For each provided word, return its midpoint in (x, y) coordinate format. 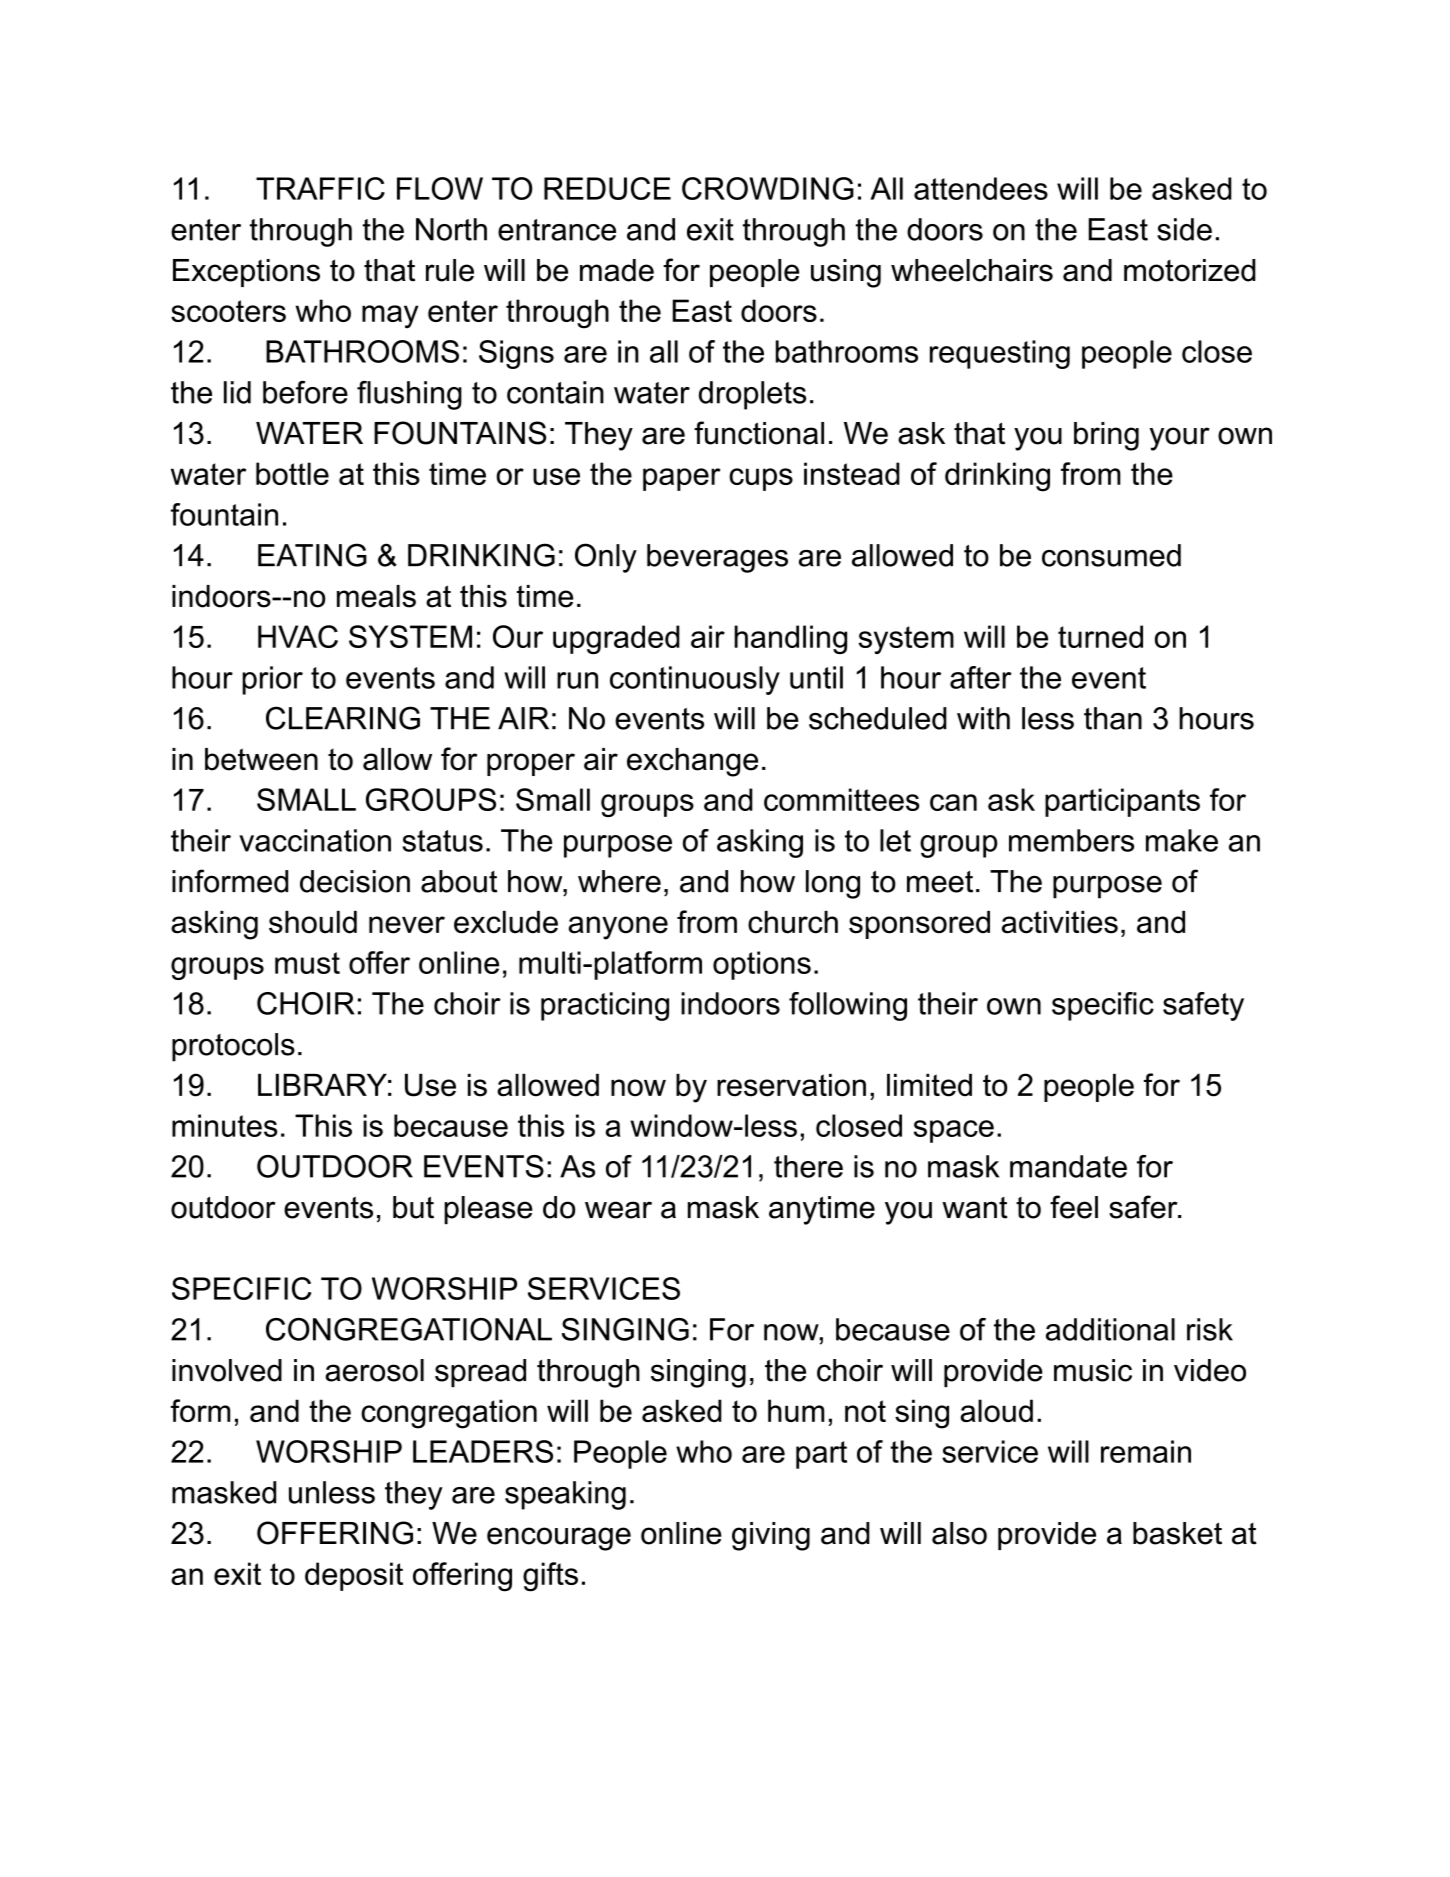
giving (771, 1536)
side (1184, 229)
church (793, 922)
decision (355, 881)
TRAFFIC (320, 188)
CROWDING (768, 188)
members (1071, 840)
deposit (354, 1576)
